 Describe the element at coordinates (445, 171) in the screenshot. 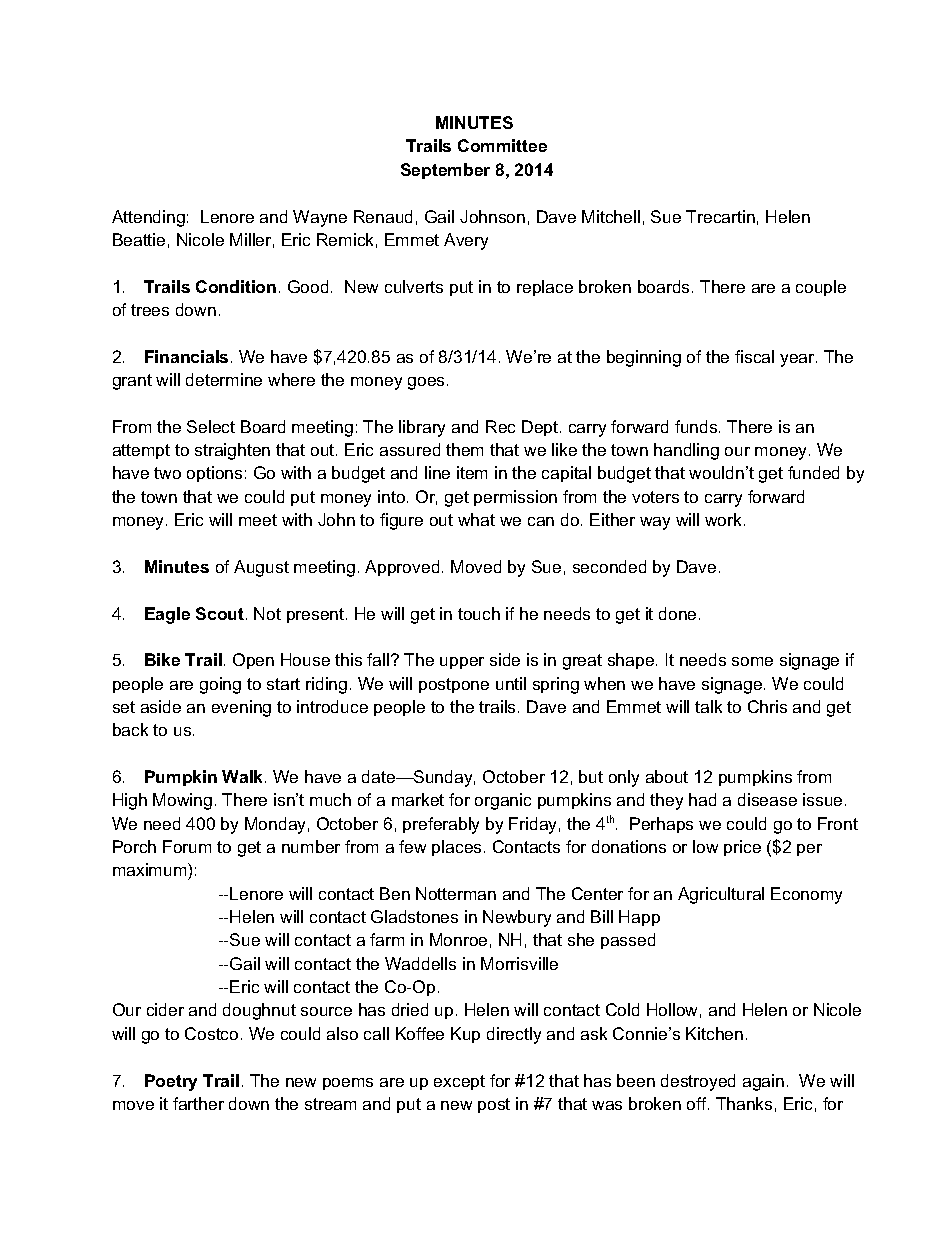

I see `September` at that location.
